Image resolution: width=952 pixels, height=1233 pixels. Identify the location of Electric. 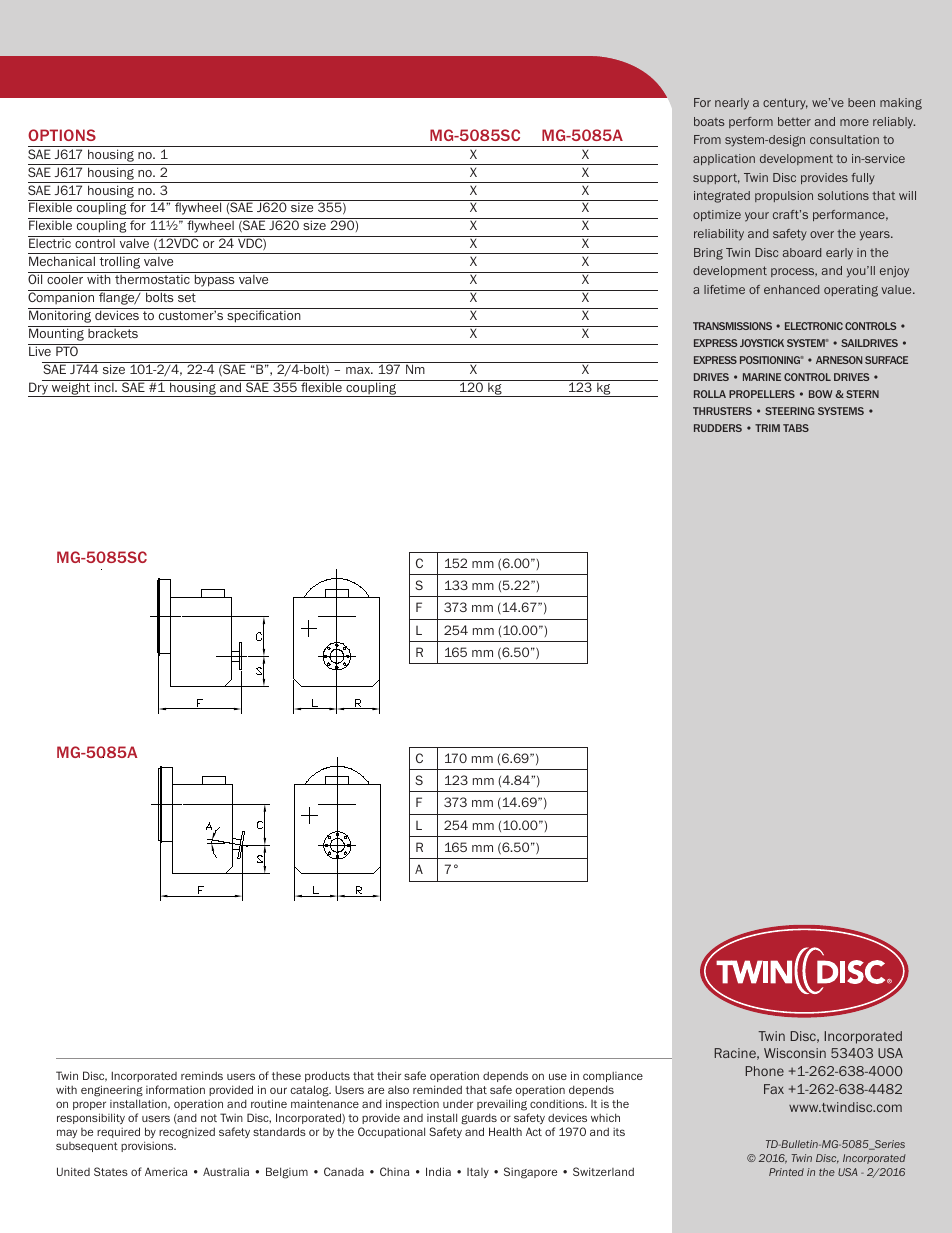
(50, 243).
